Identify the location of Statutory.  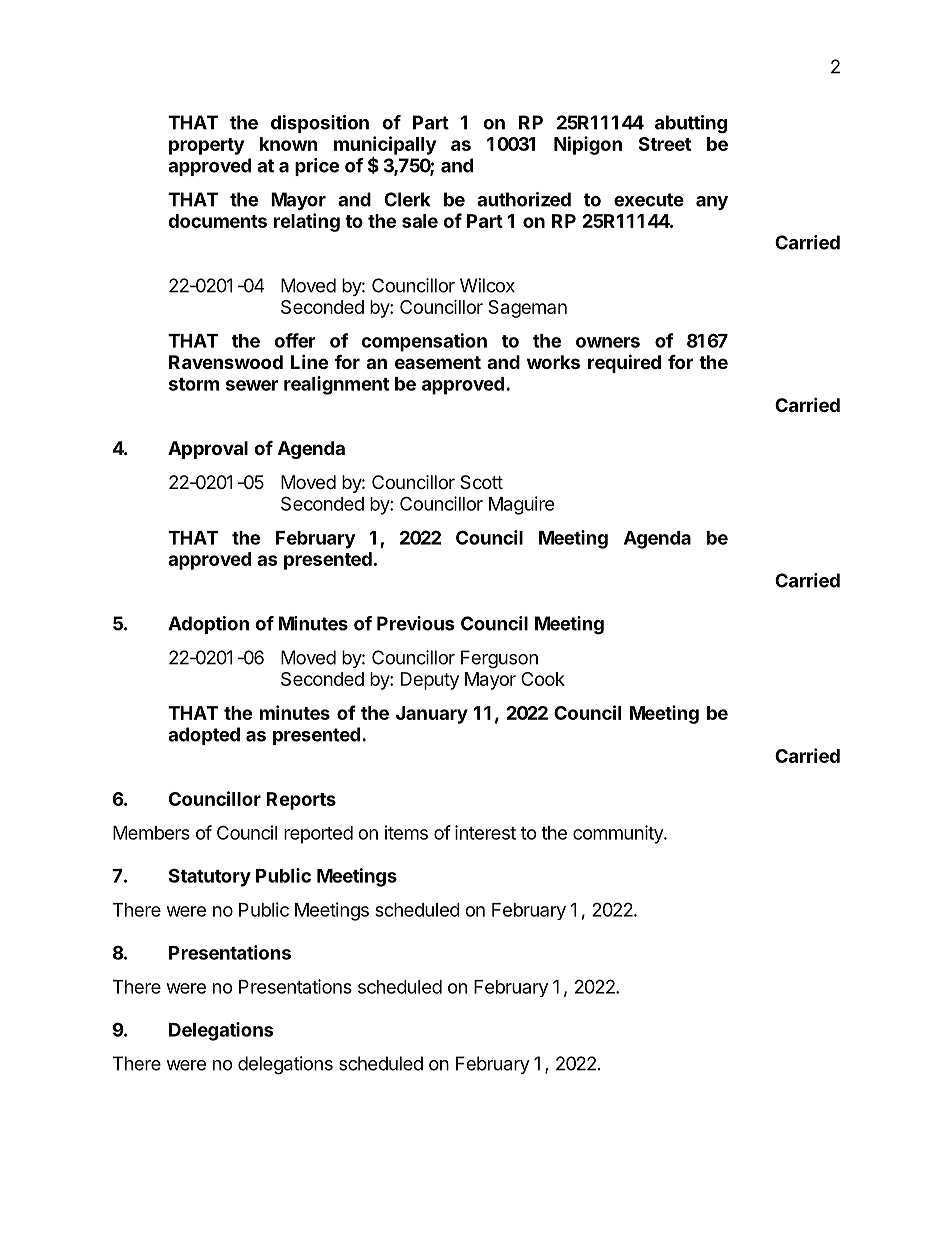
(210, 877).
